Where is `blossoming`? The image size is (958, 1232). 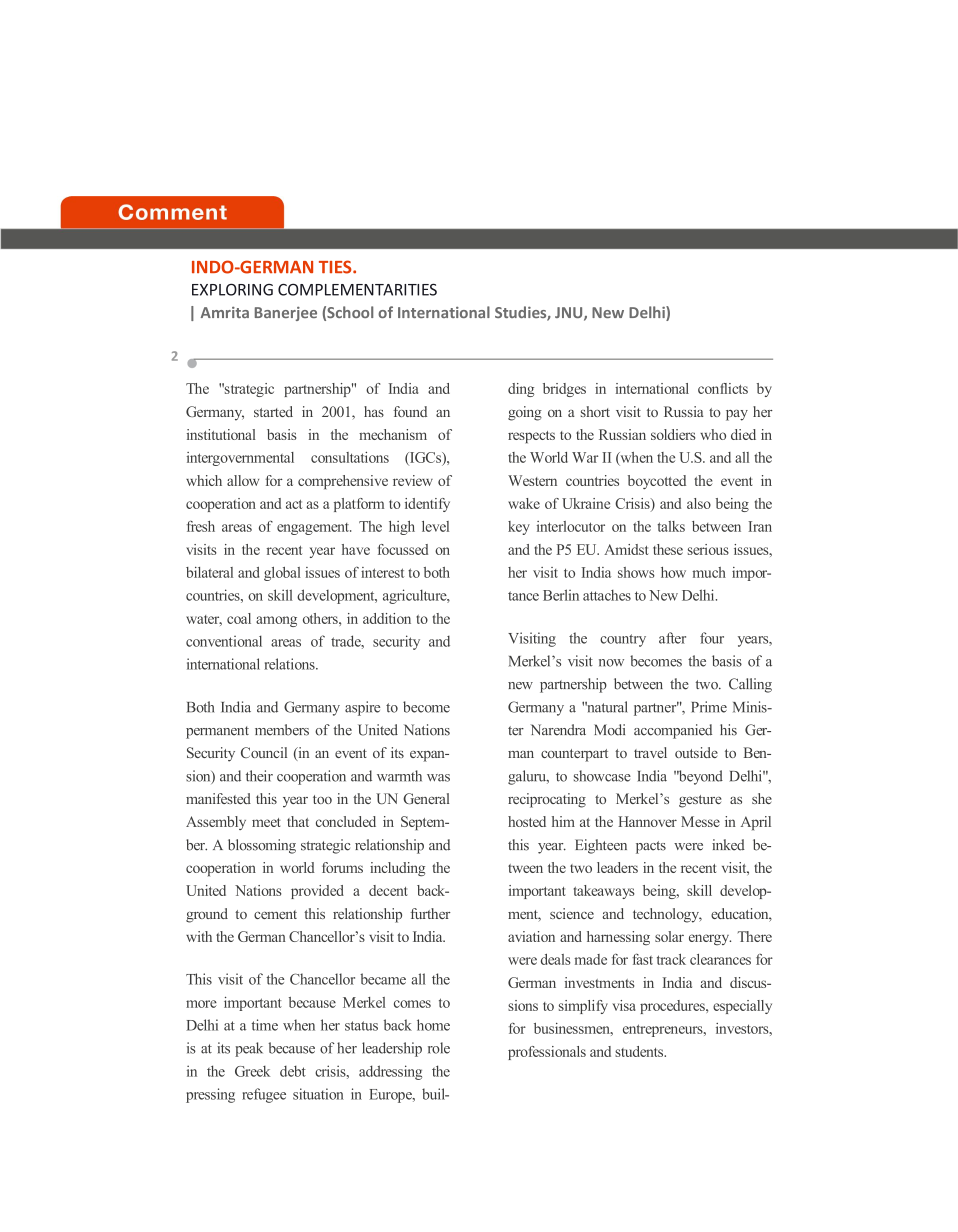
blossoming is located at coordinates (262, 846).
